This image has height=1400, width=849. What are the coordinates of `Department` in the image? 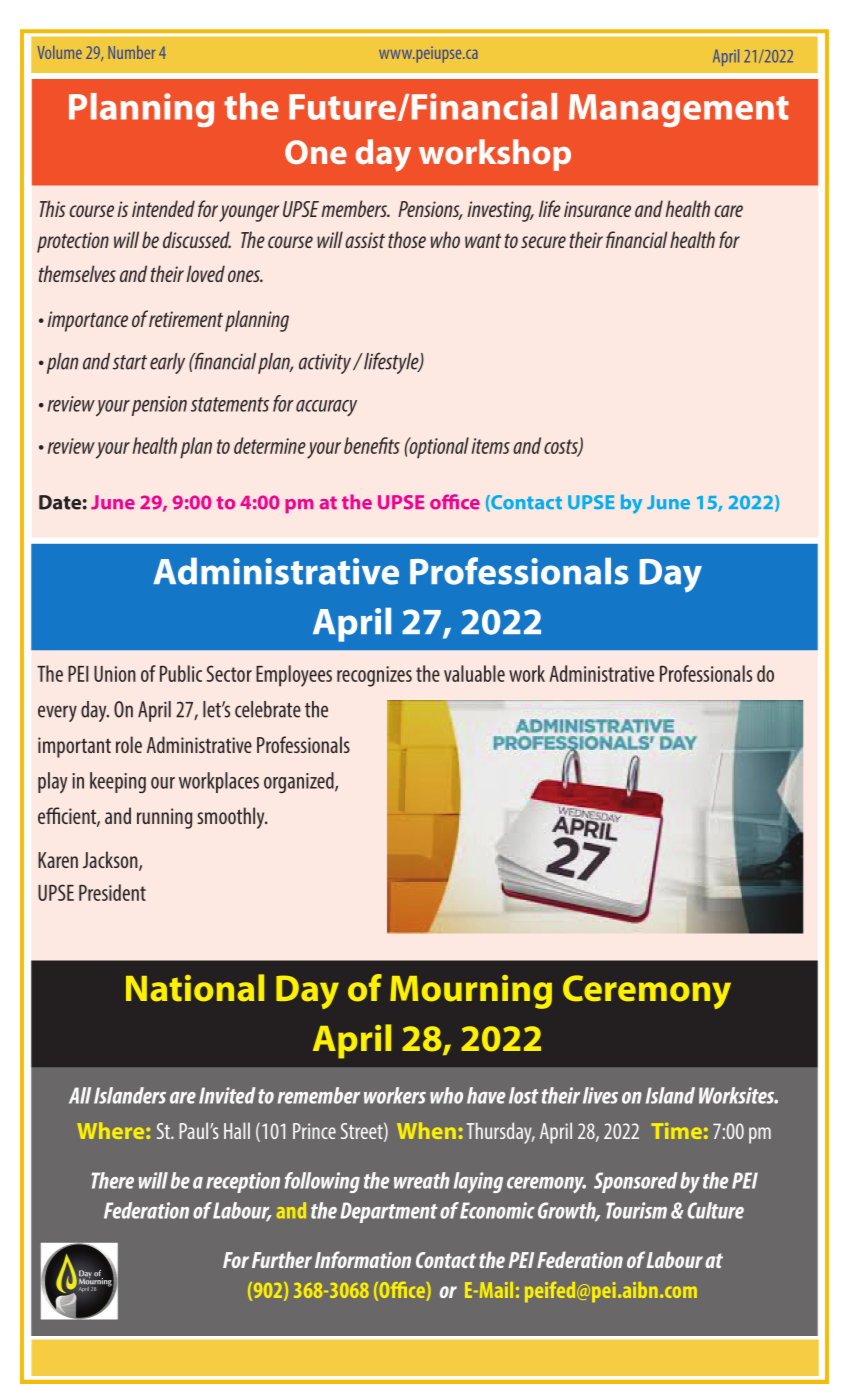 It's located at (389, 1212).
